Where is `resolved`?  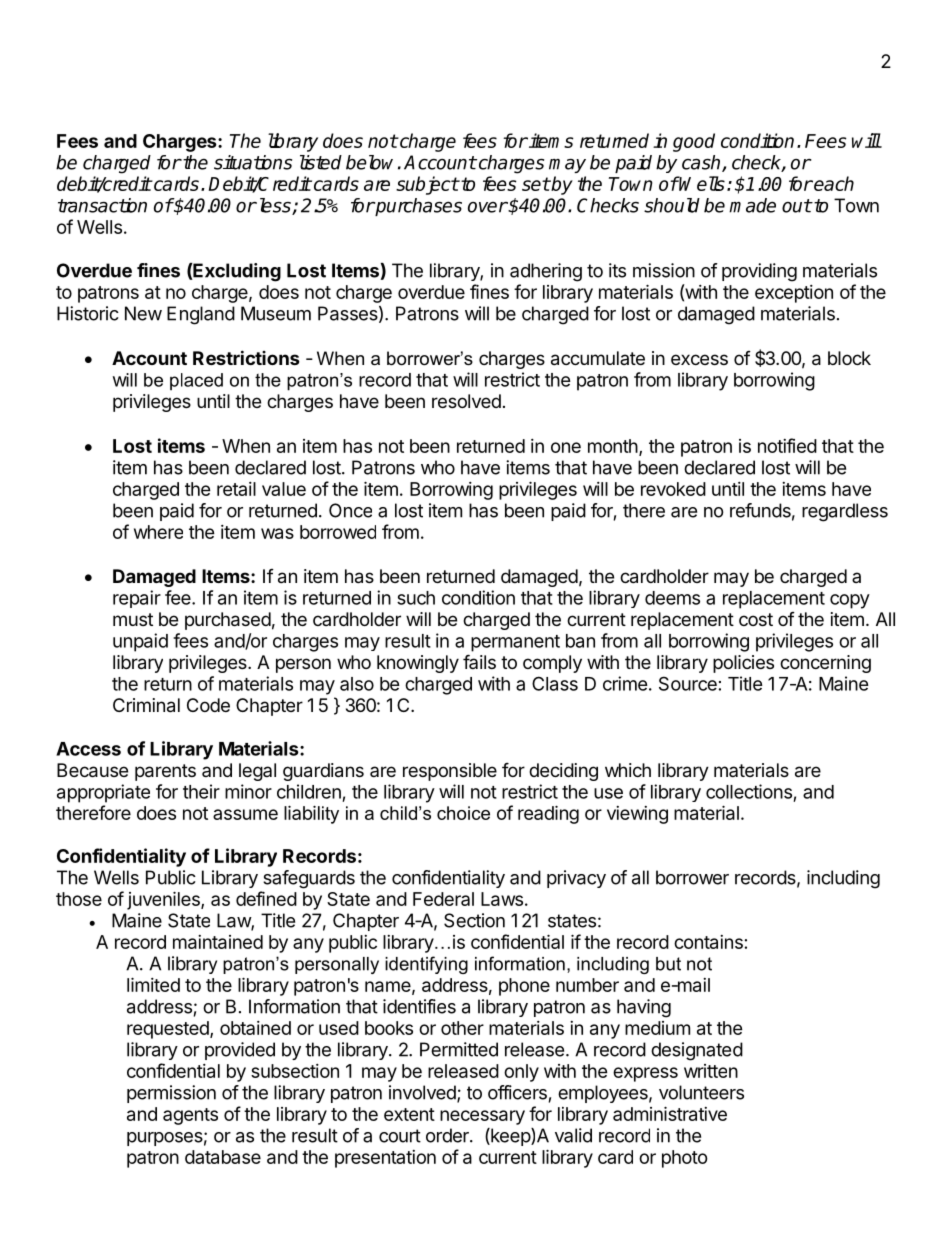 resolved is located at coordinates (466, 401).
